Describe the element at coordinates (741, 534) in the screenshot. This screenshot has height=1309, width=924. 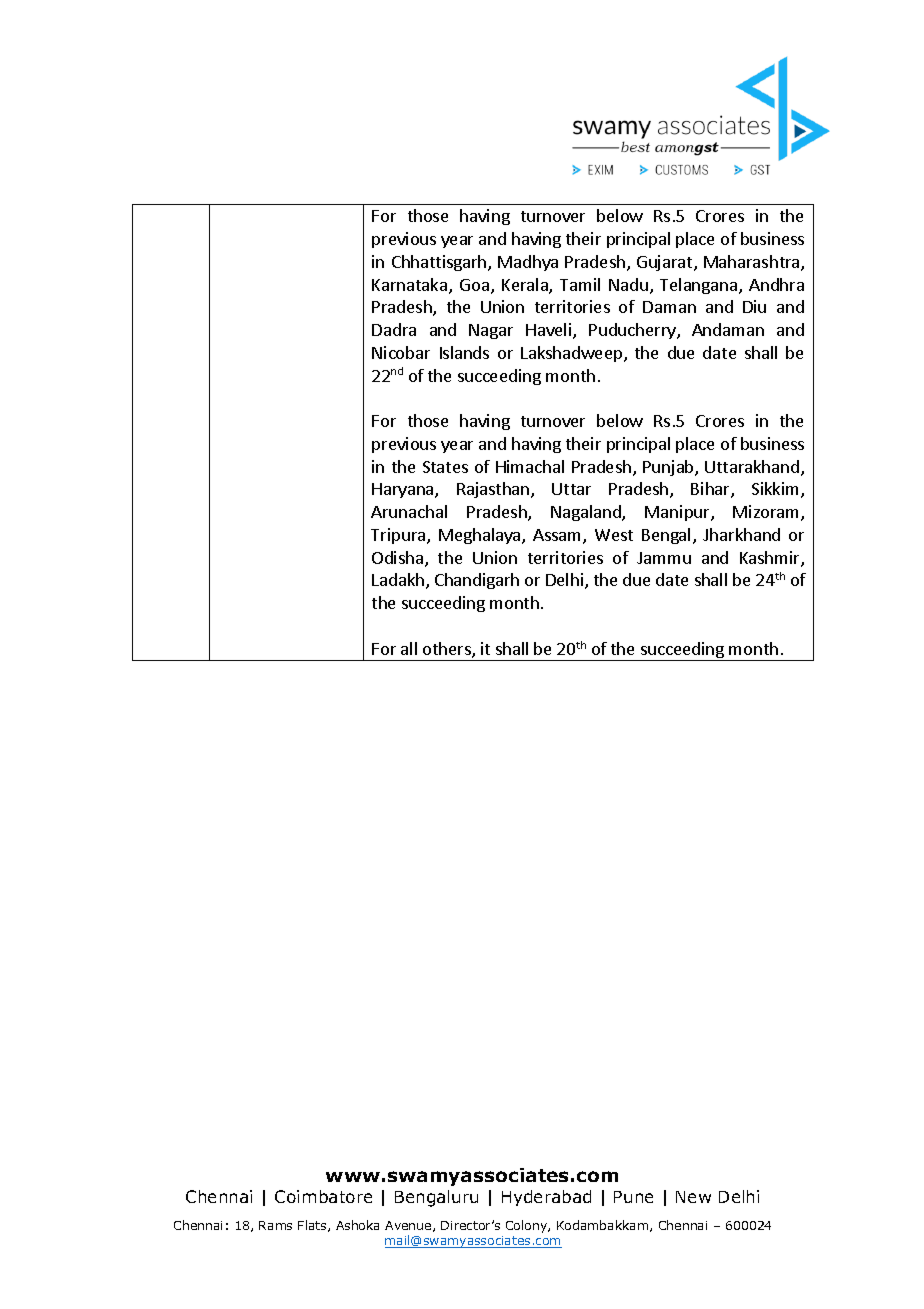
I see `Jharkhand` at that location.
